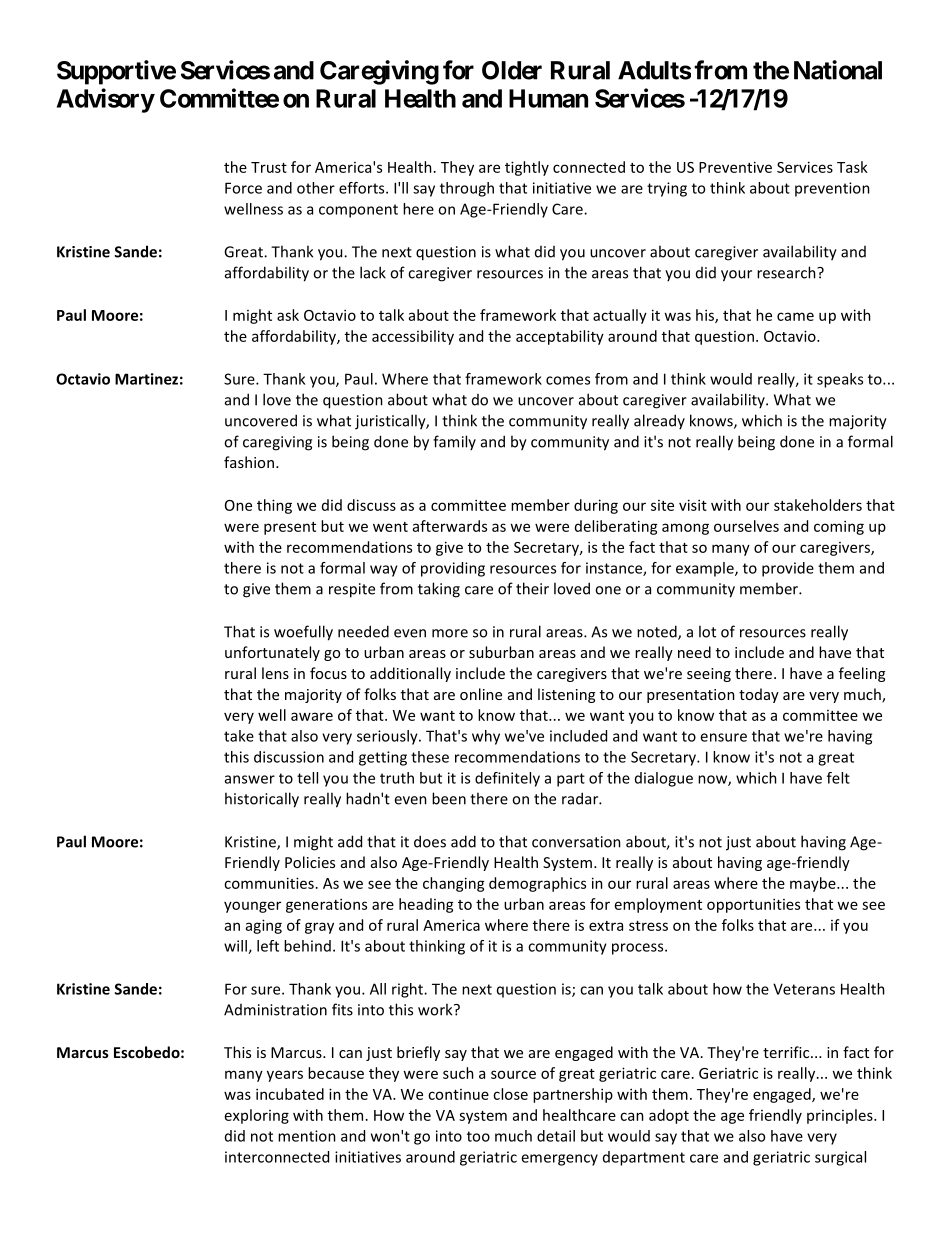  What do you see at coordinates (548, 98) in the document?
I see `Human` at bounding box center [548, 98].
